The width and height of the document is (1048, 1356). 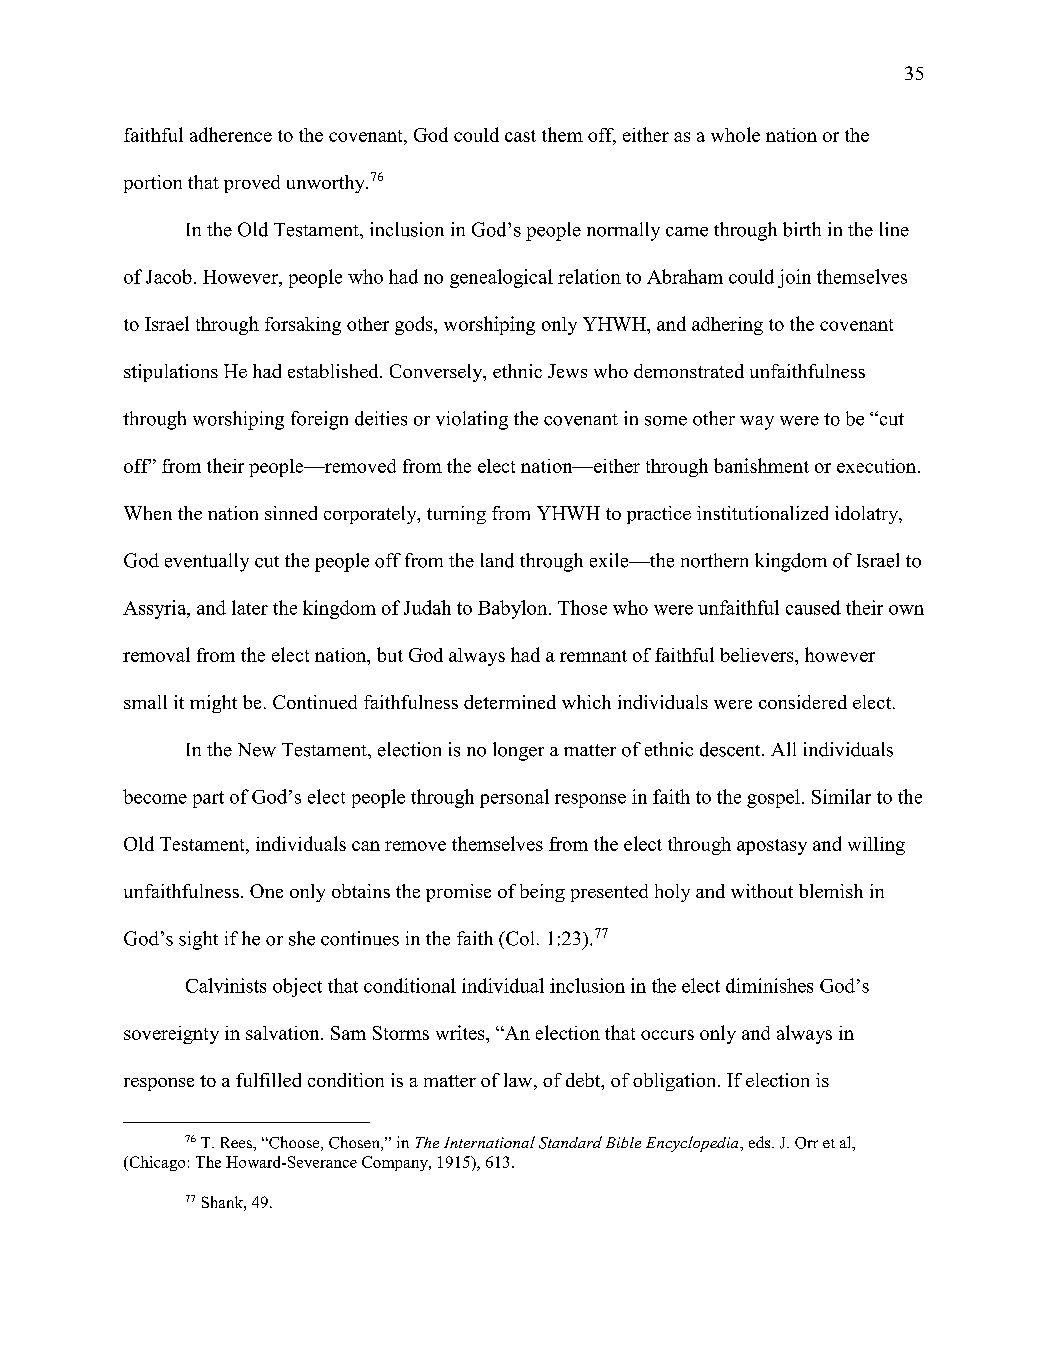 What do you see at coordinates (570, 1142) in the document?
I see `Standard` at bounding box center [570, 1142].
